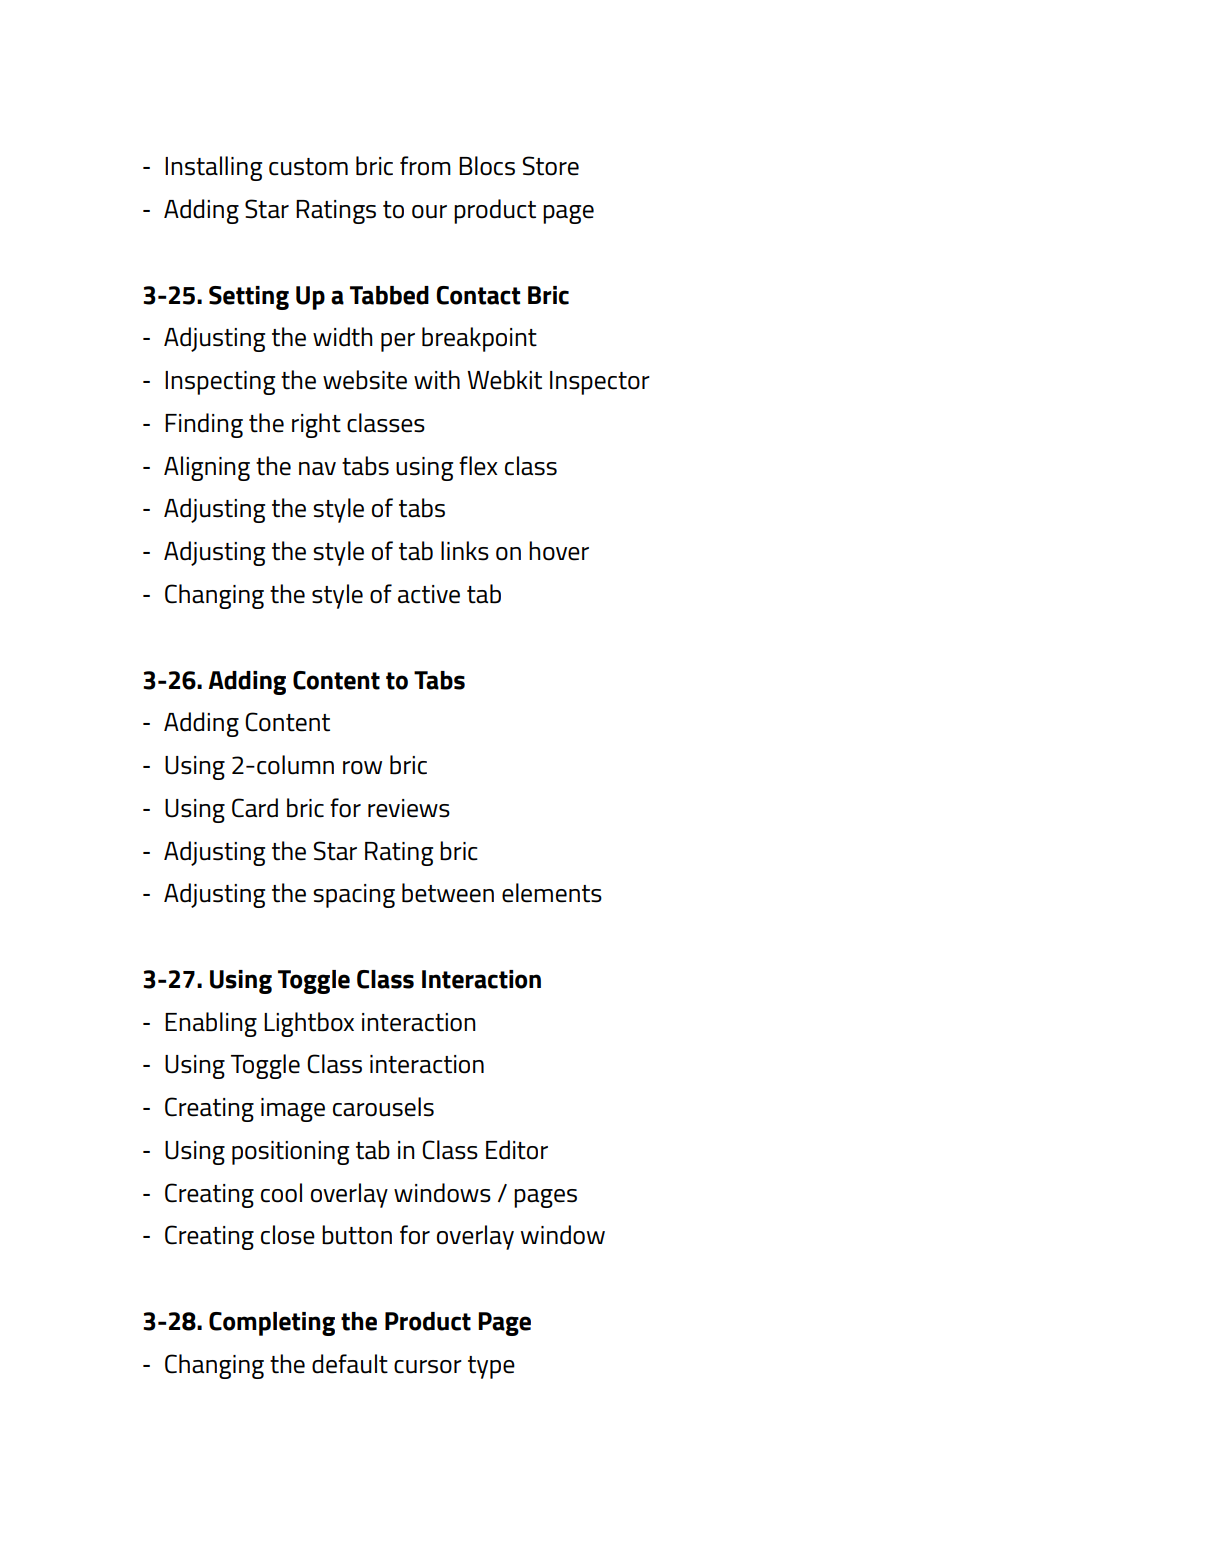 The image size is (1212, 1568). Describe the element at coordinates (272, 1324) in the screenshot. I see `Completing` at that location.
